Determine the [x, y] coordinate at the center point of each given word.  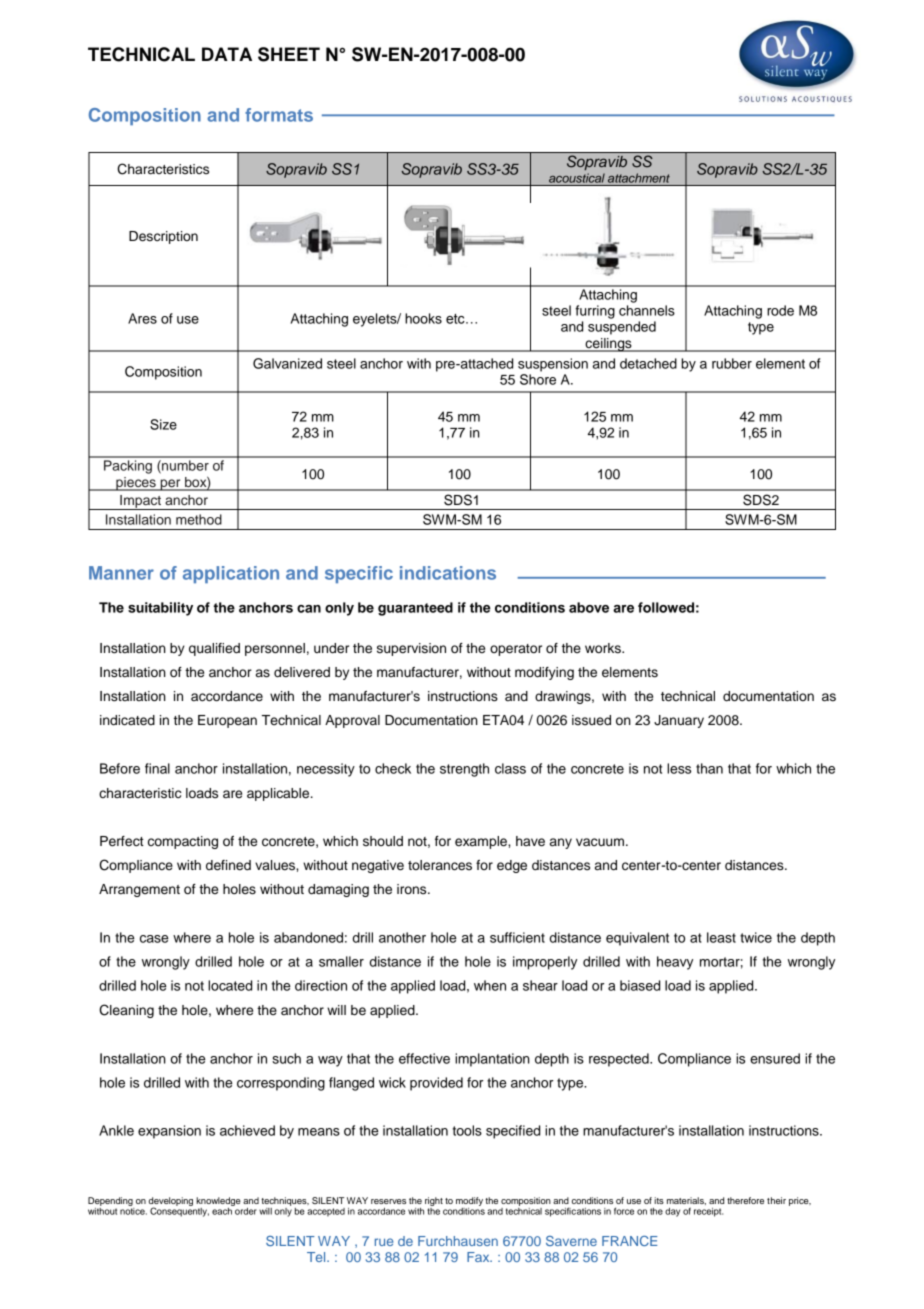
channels [647, 310]
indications [448, 573]
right [434, 1201]
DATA [227, 54]
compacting [183, 842]
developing [171, 1202]
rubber [732, 363]
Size [163, 424]
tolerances [440, 865]
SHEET [289, 54]
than [709, 768]
